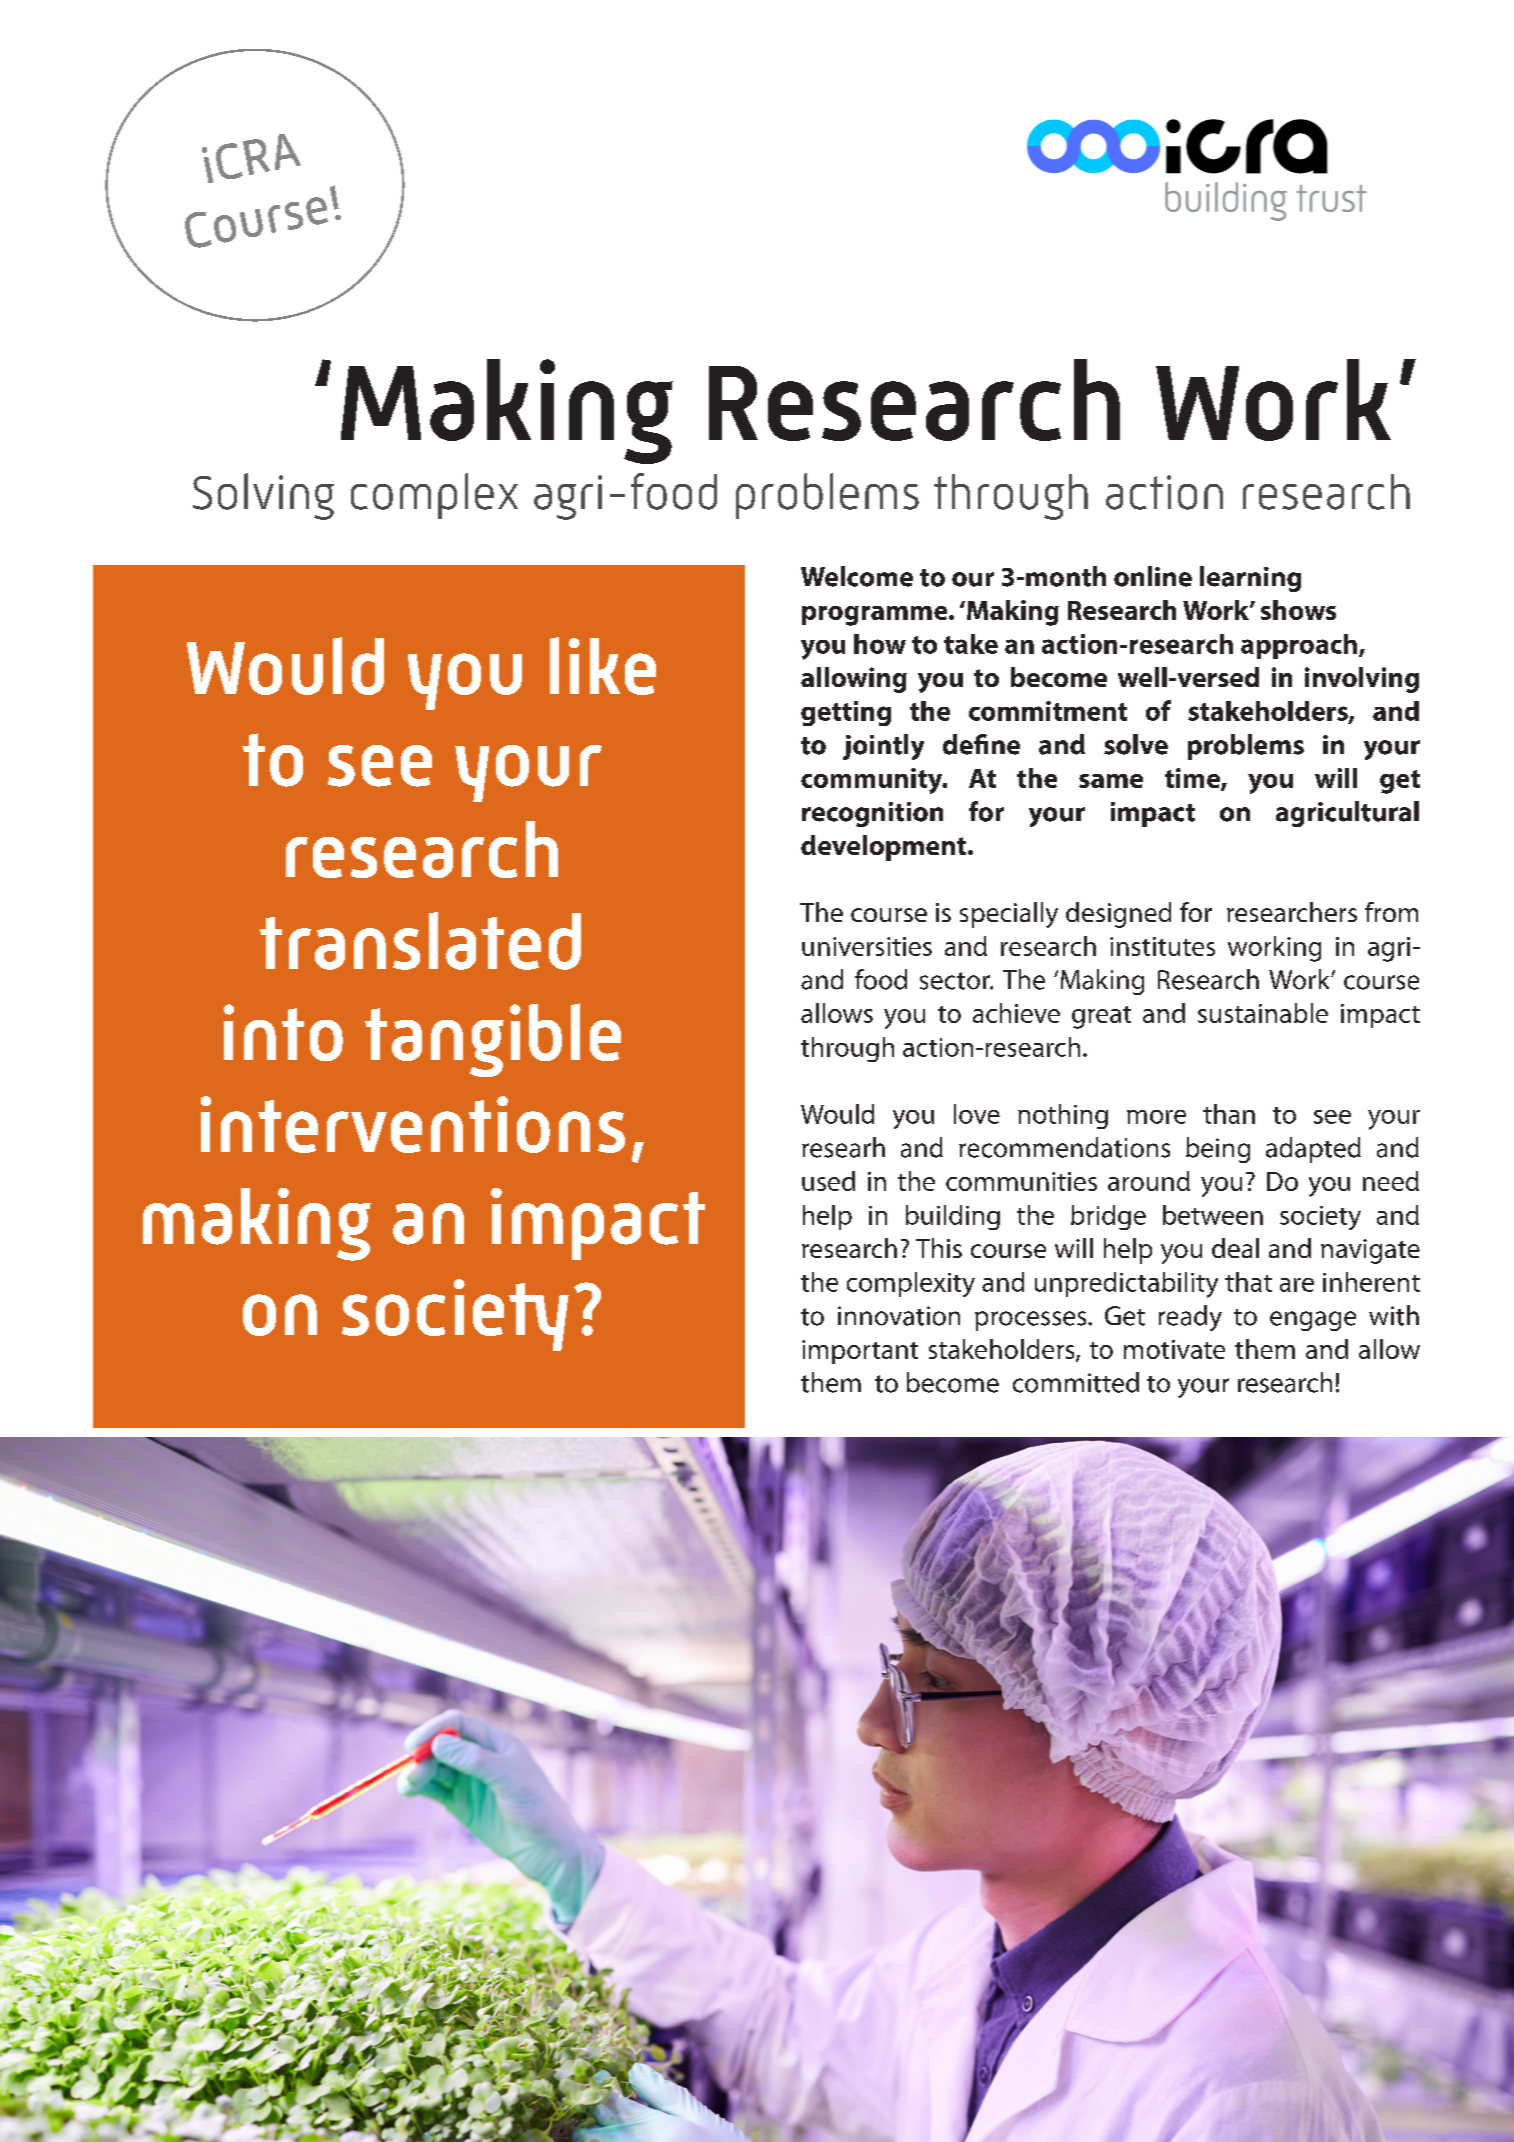  I want to click on interventions, so click(413, 1124).
